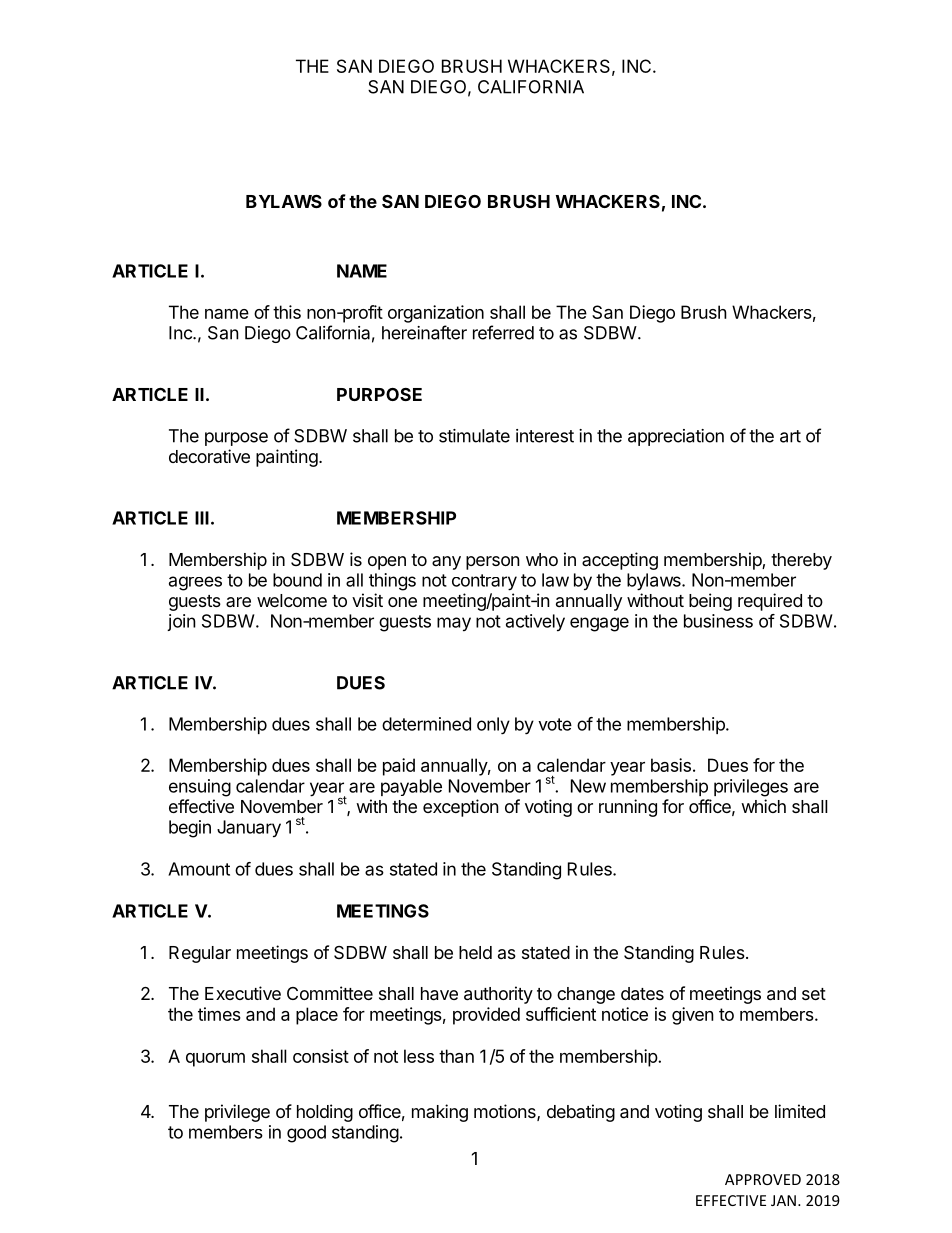 This screenshot has height=1233, width=952. Describe the element at coordinates (801, 561) in the screenshot. I see `thereby` at that location.
